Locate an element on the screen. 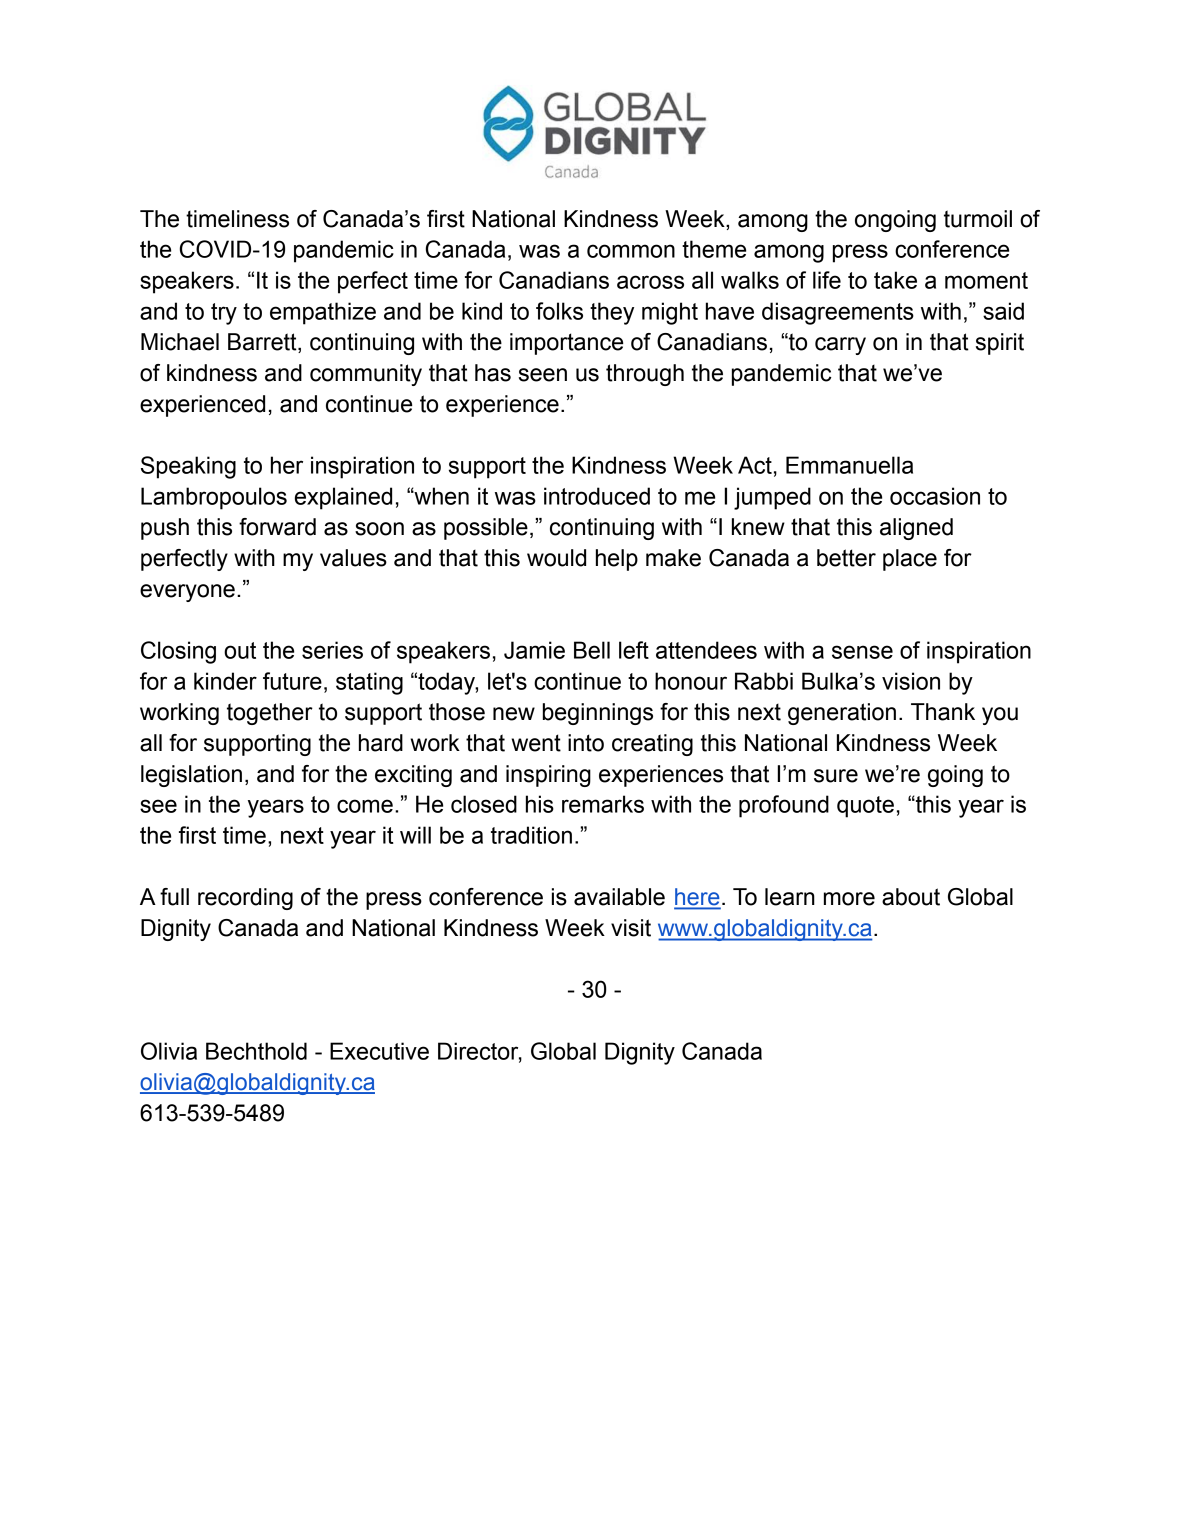 This screenshot has width=1189, height=1539. Speaking is located at coordinates (188, 467).
